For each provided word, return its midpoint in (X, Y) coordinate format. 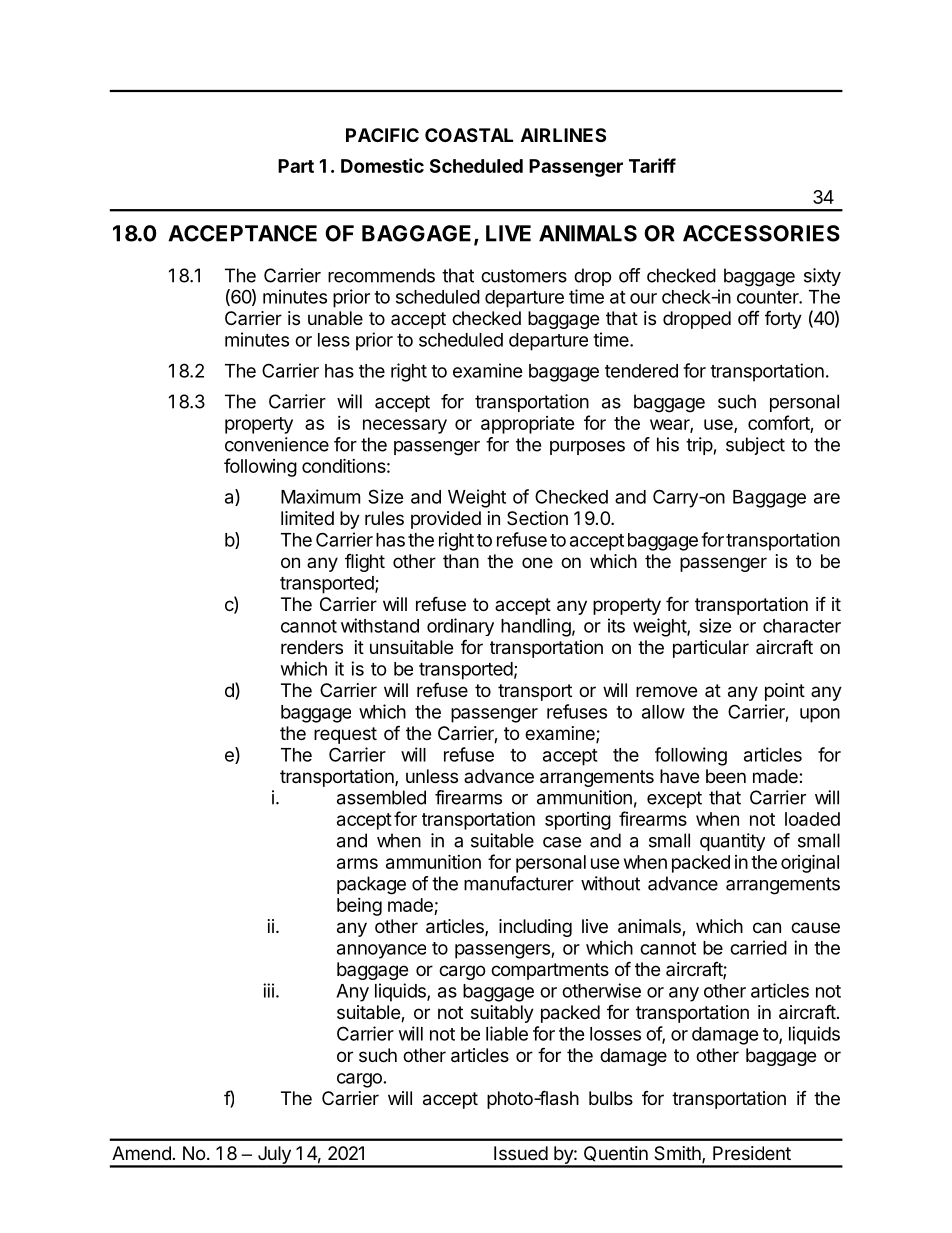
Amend (141, 1153)
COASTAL (469, 135)
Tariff (652, 165)
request (345, 735)
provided (446, 520)
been (726, 776)
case (562, 842)
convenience (277, 444)
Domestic (382, 165)
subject (755, 446)
